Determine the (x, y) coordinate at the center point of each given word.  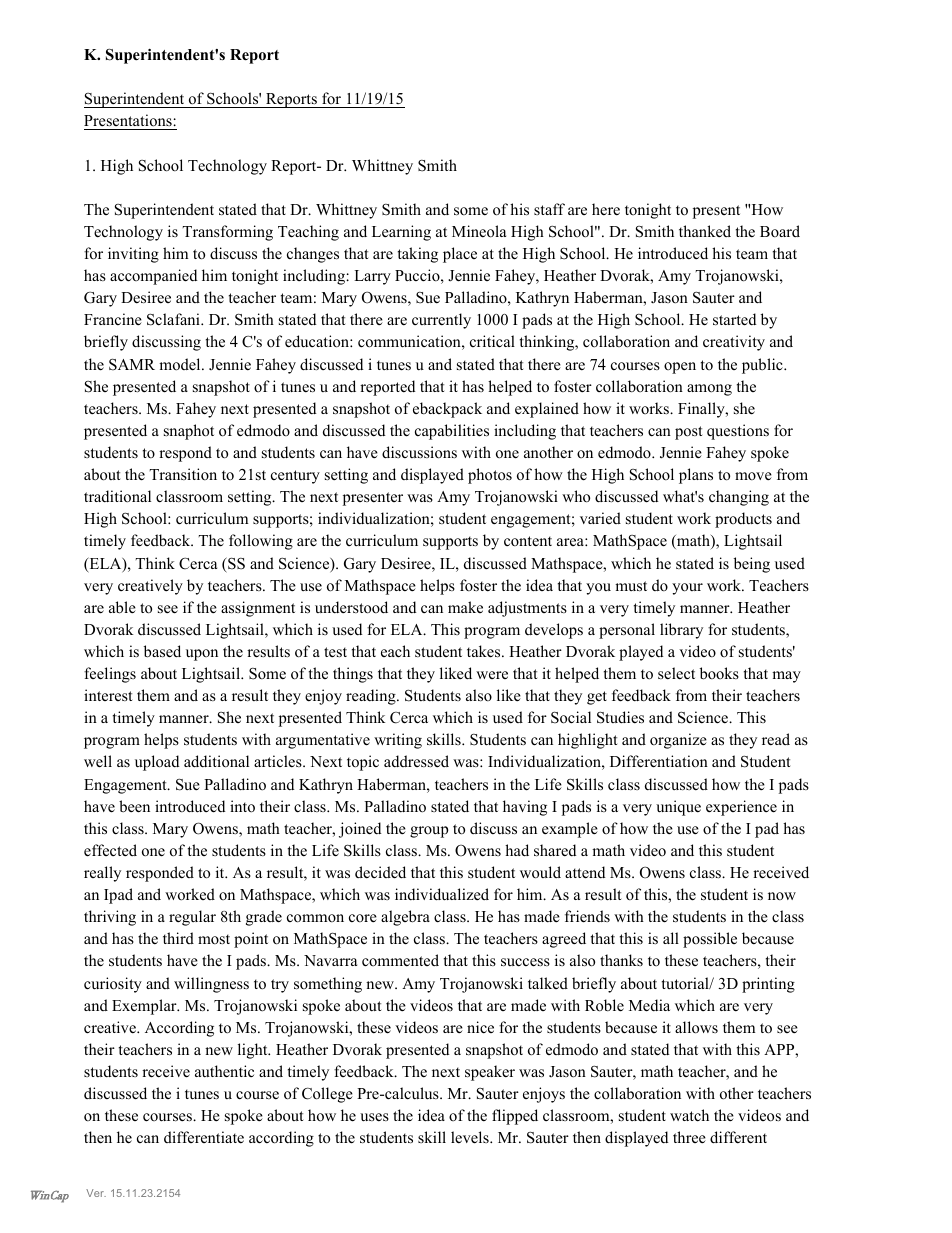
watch (689, 1115)
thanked (705, 231)
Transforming (227, 233)
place (460, 255)
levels (471, 1137)
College (327, 1095)
